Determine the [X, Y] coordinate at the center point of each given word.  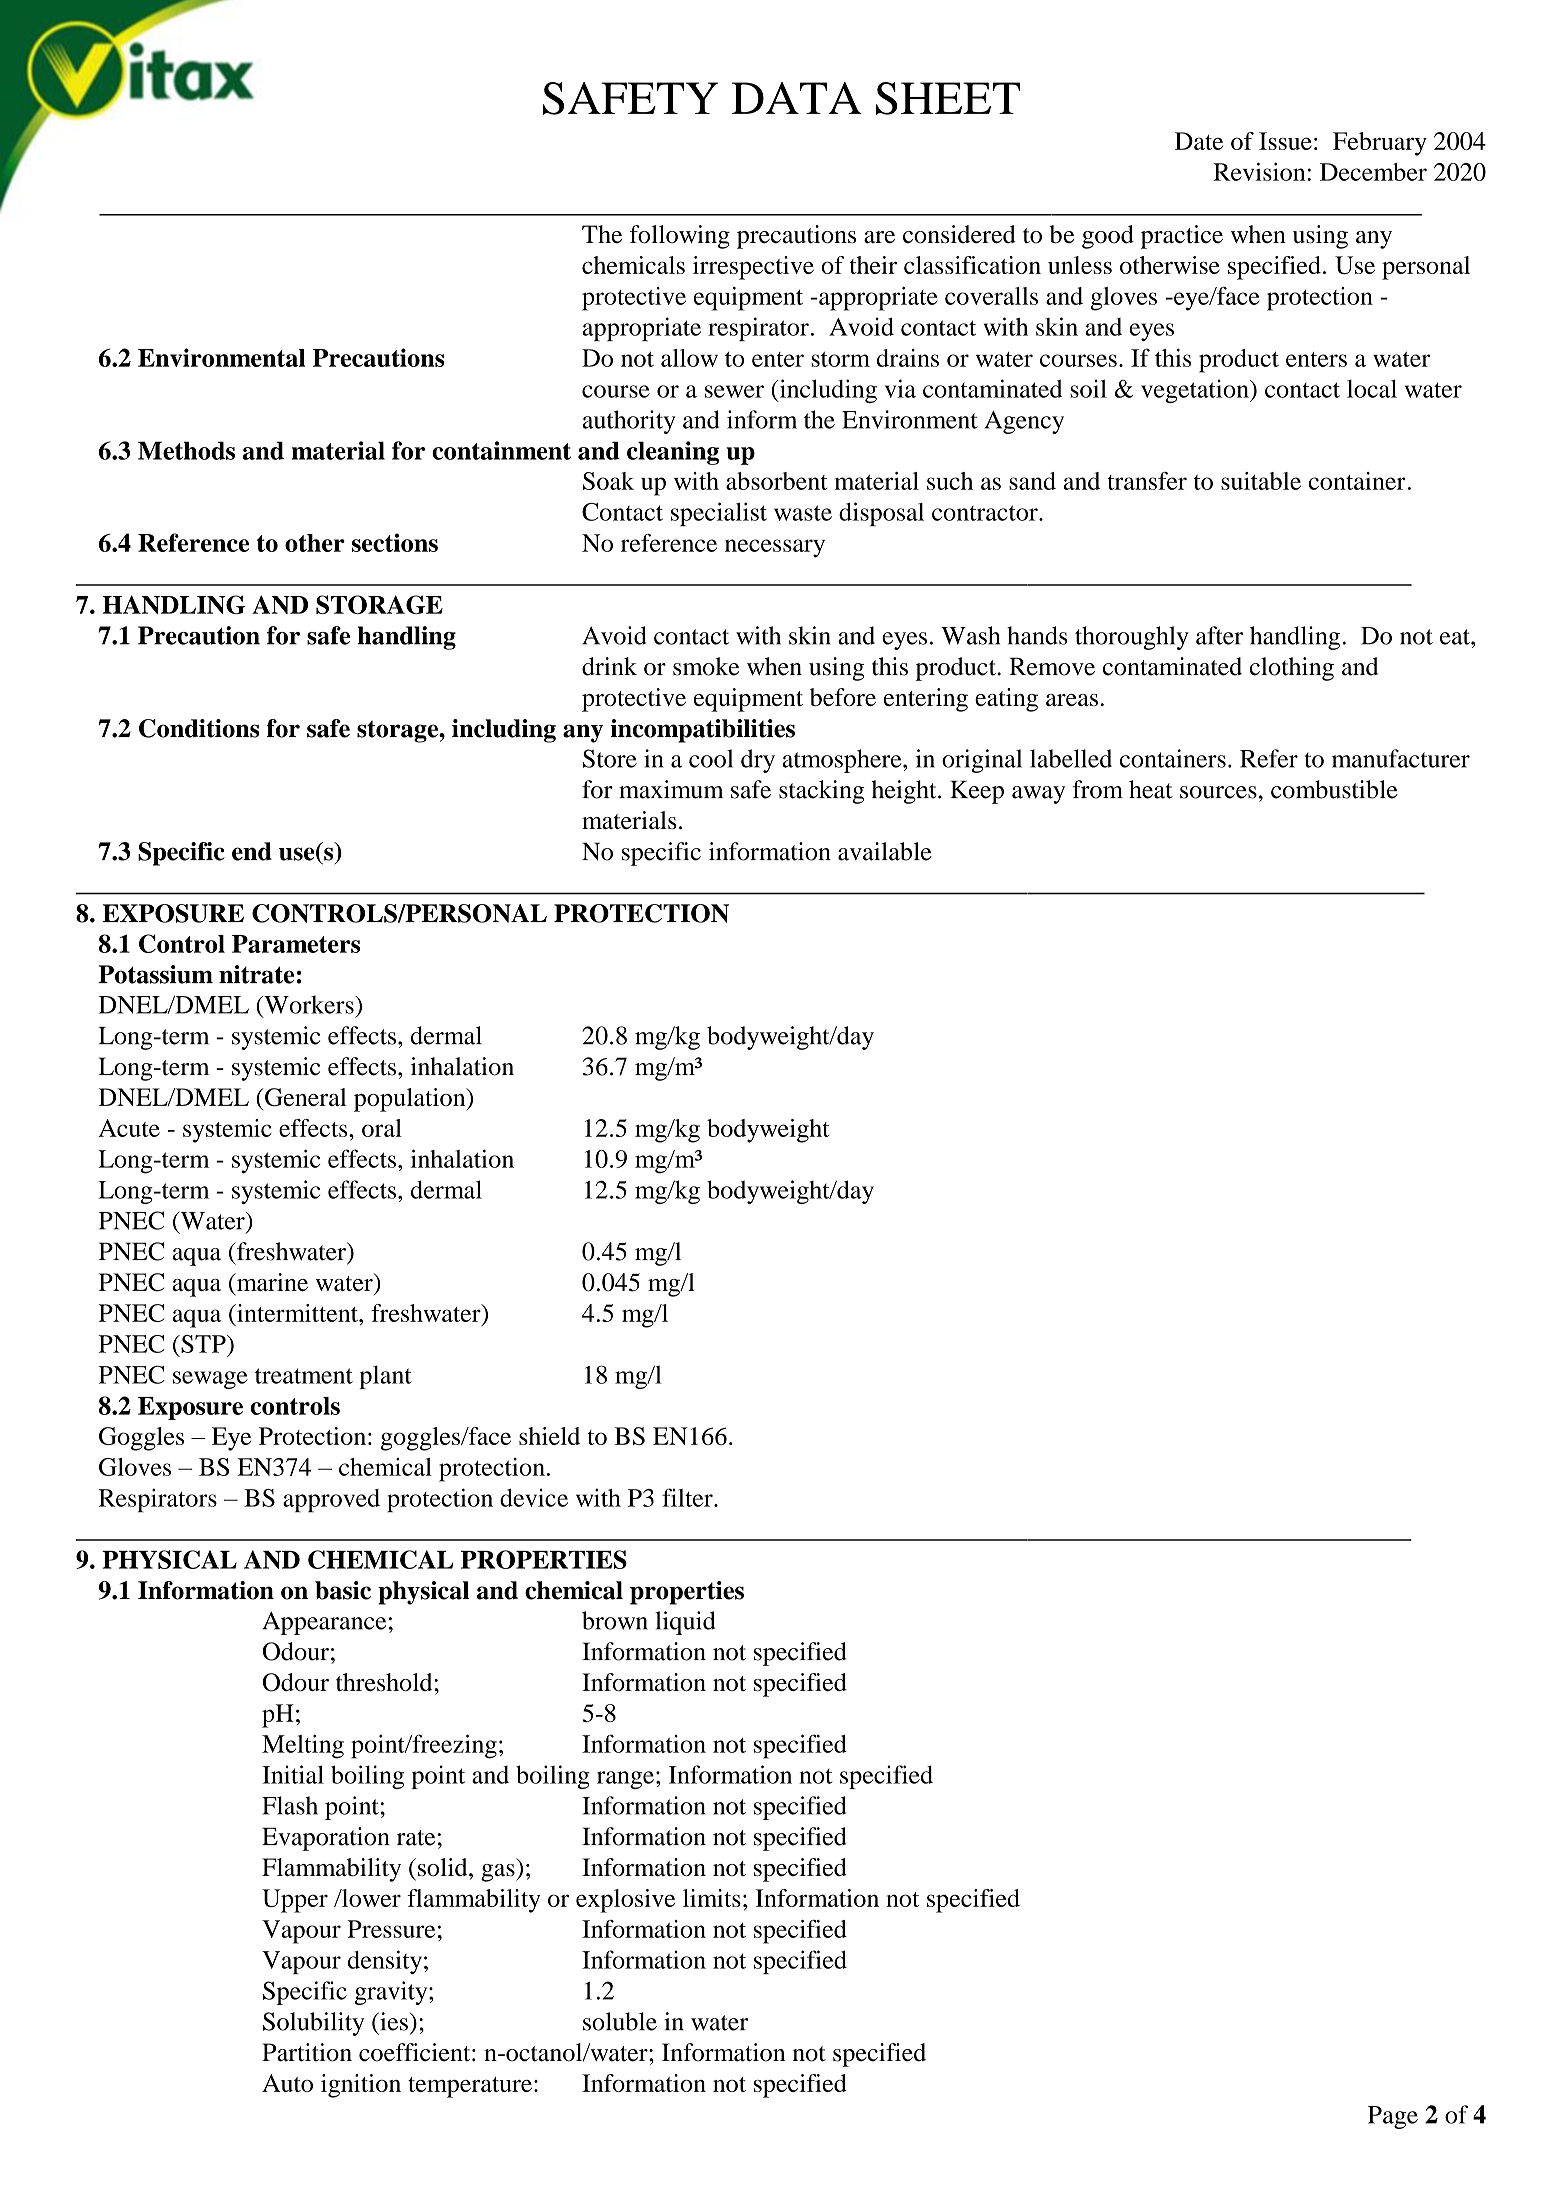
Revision [1259, 172]
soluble [620, 2021]
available [885, 851]
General [305, 1097]
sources [1218, 792]
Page [1393, 2117]
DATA [797, 98]
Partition [307, 2052]
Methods [186, 450]
